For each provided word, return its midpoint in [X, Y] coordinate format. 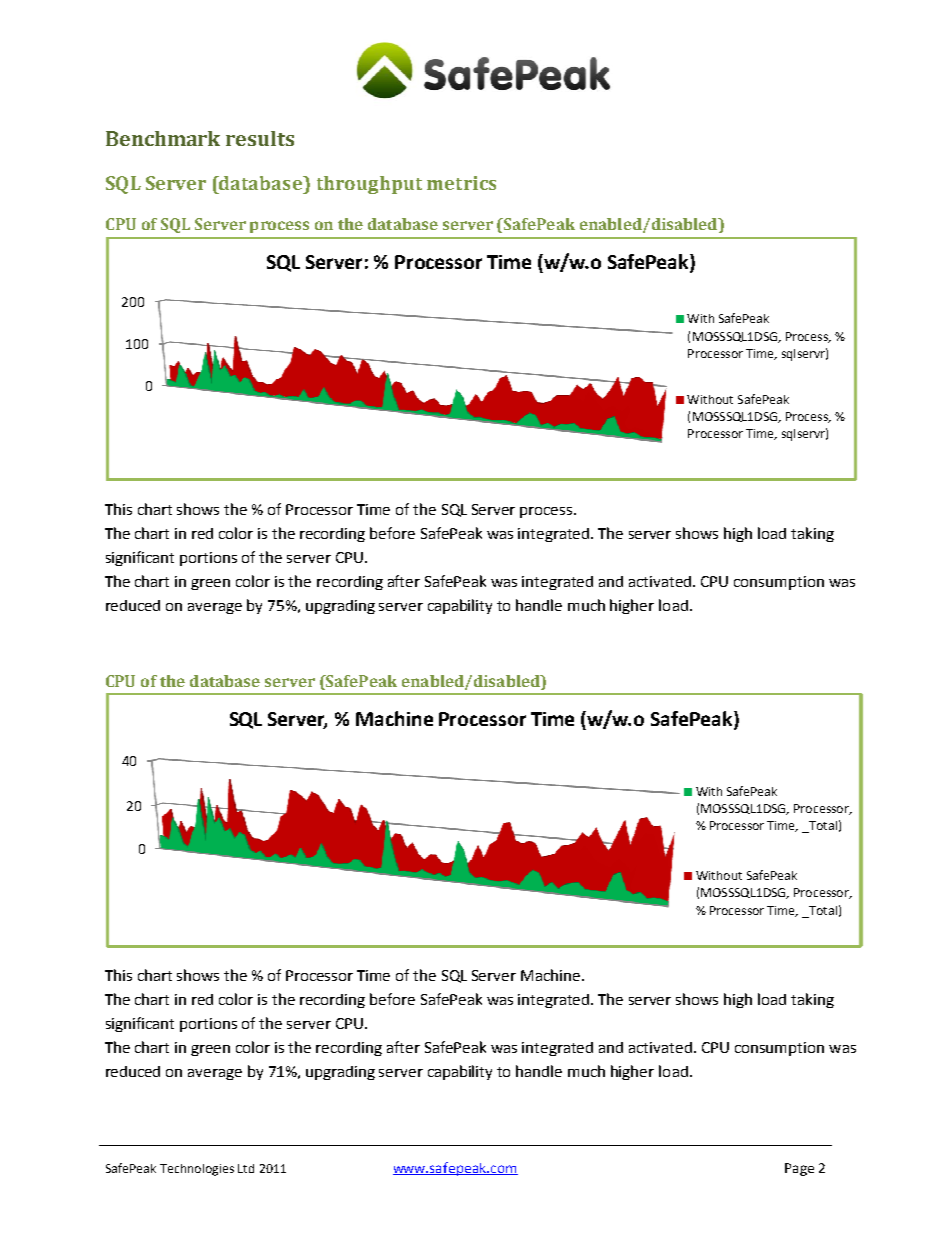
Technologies [197, 1170]
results [260, 138]
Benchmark [163, 138]
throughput [369, 185]
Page [799, 1169]
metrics [461, 183]
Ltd [246, 1168]
